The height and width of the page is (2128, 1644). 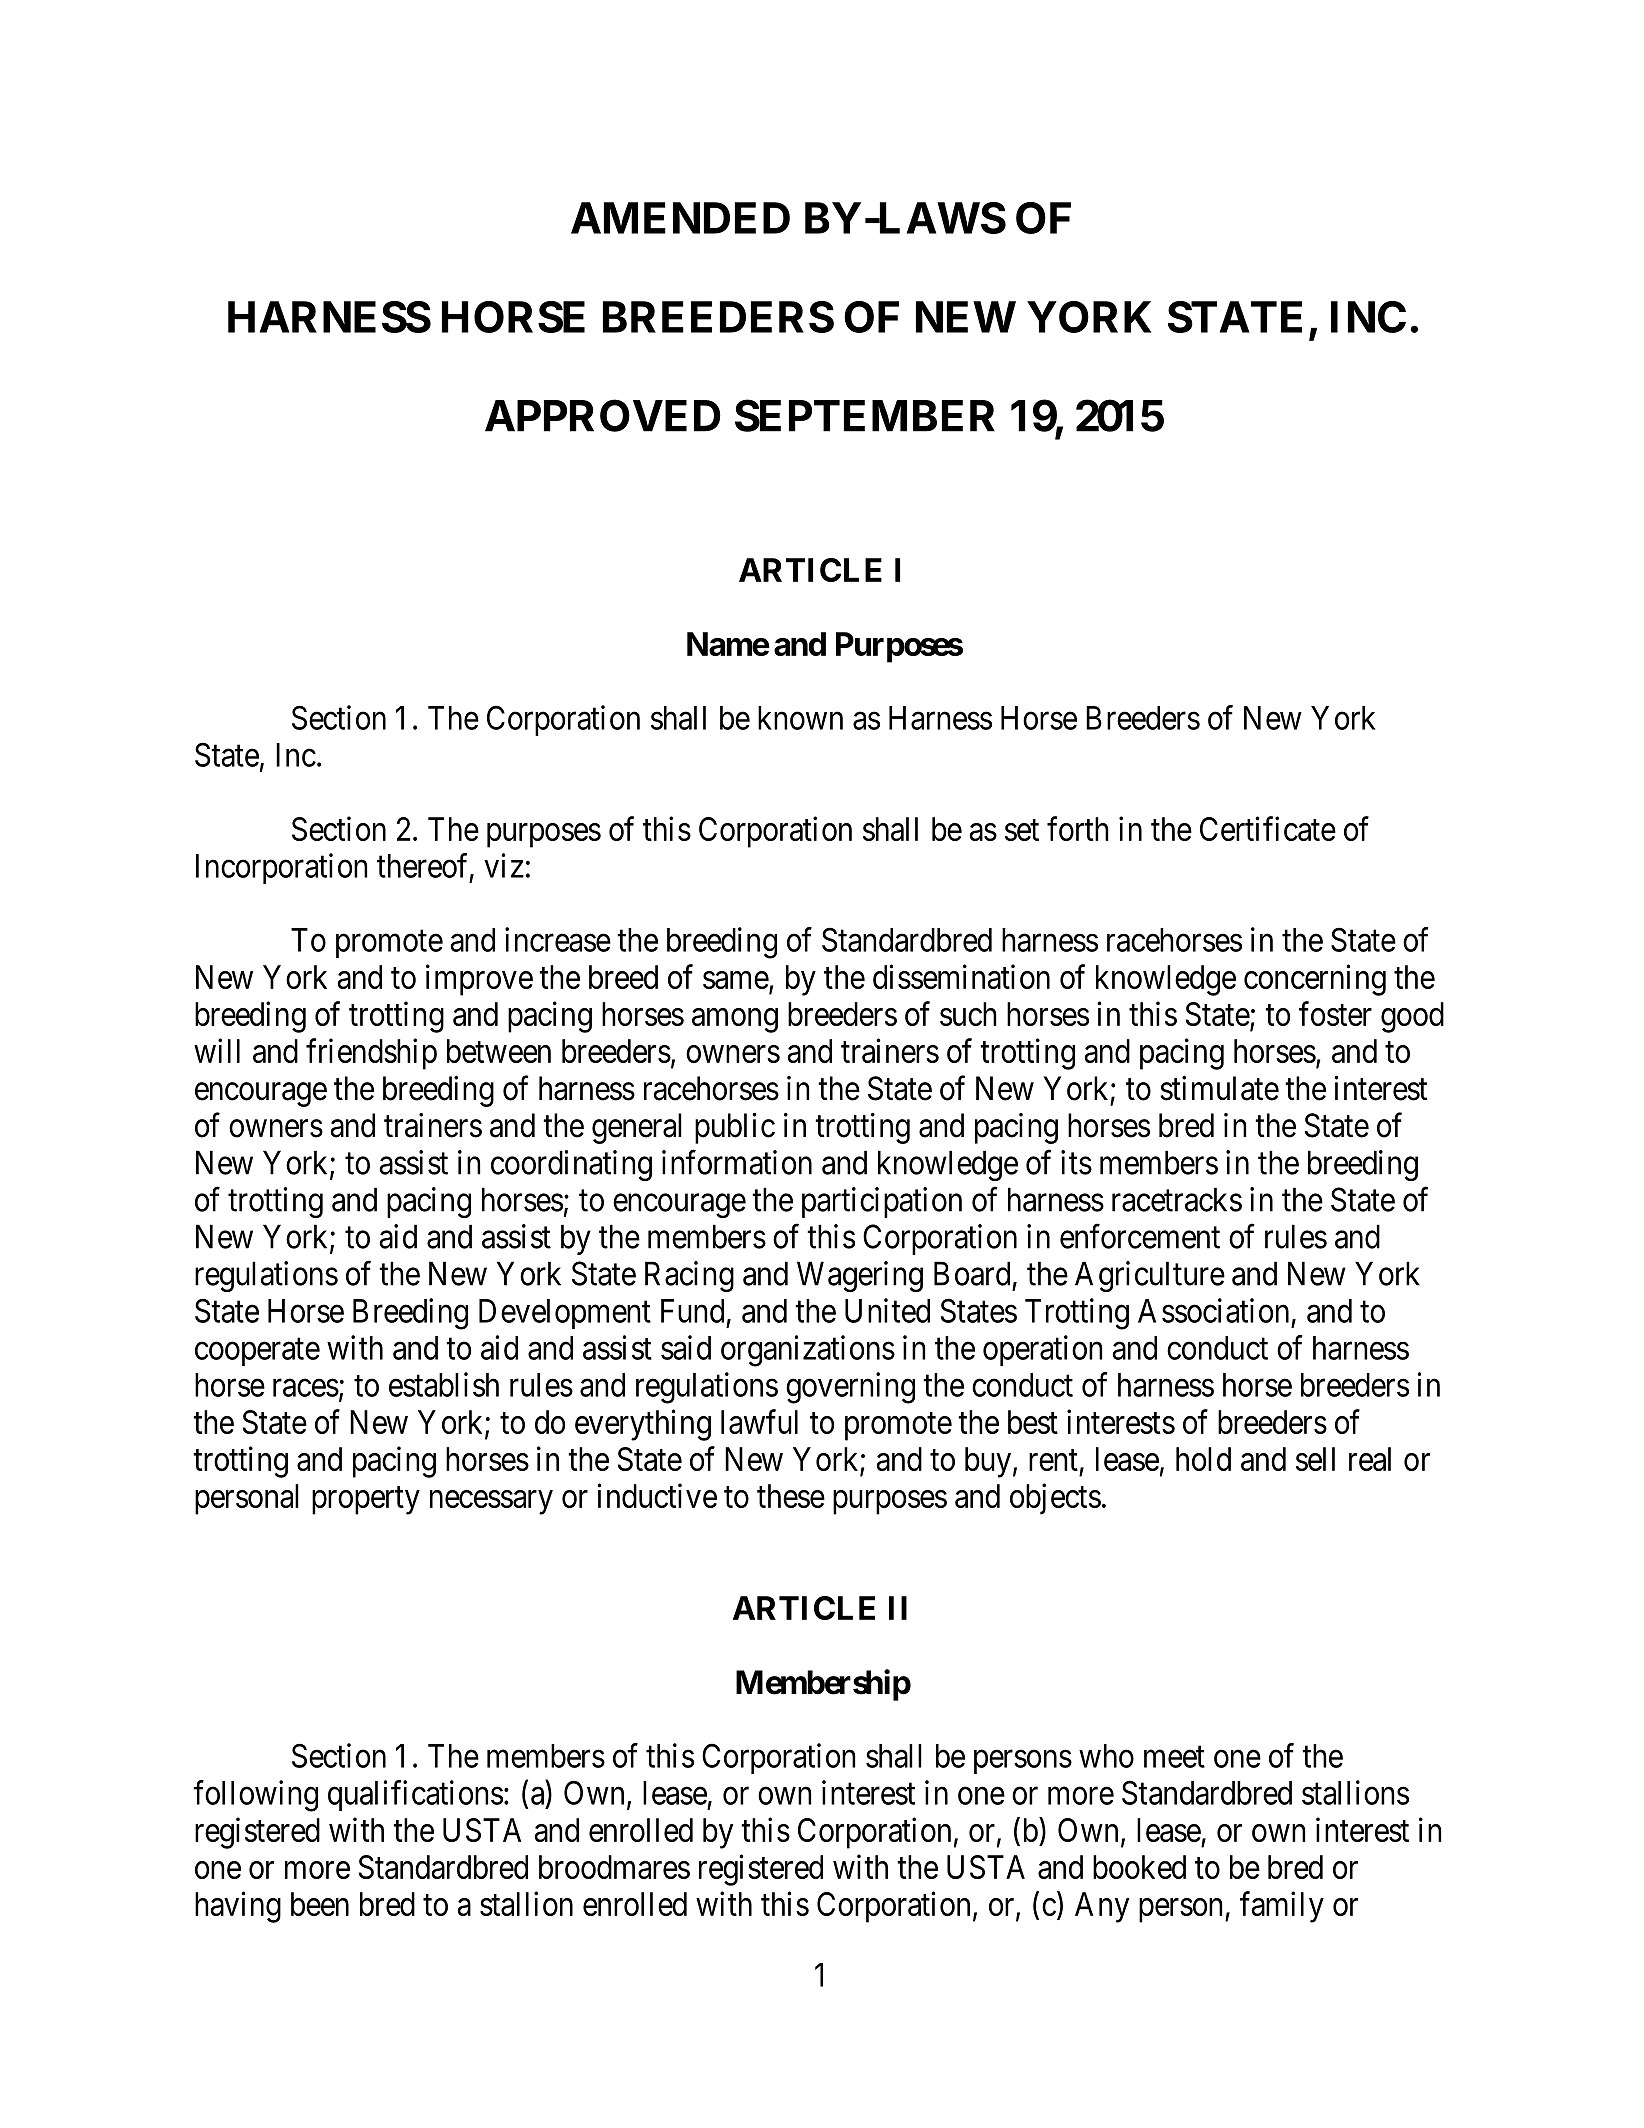 I want to click on dissemination, so click(x=961, y=976).
